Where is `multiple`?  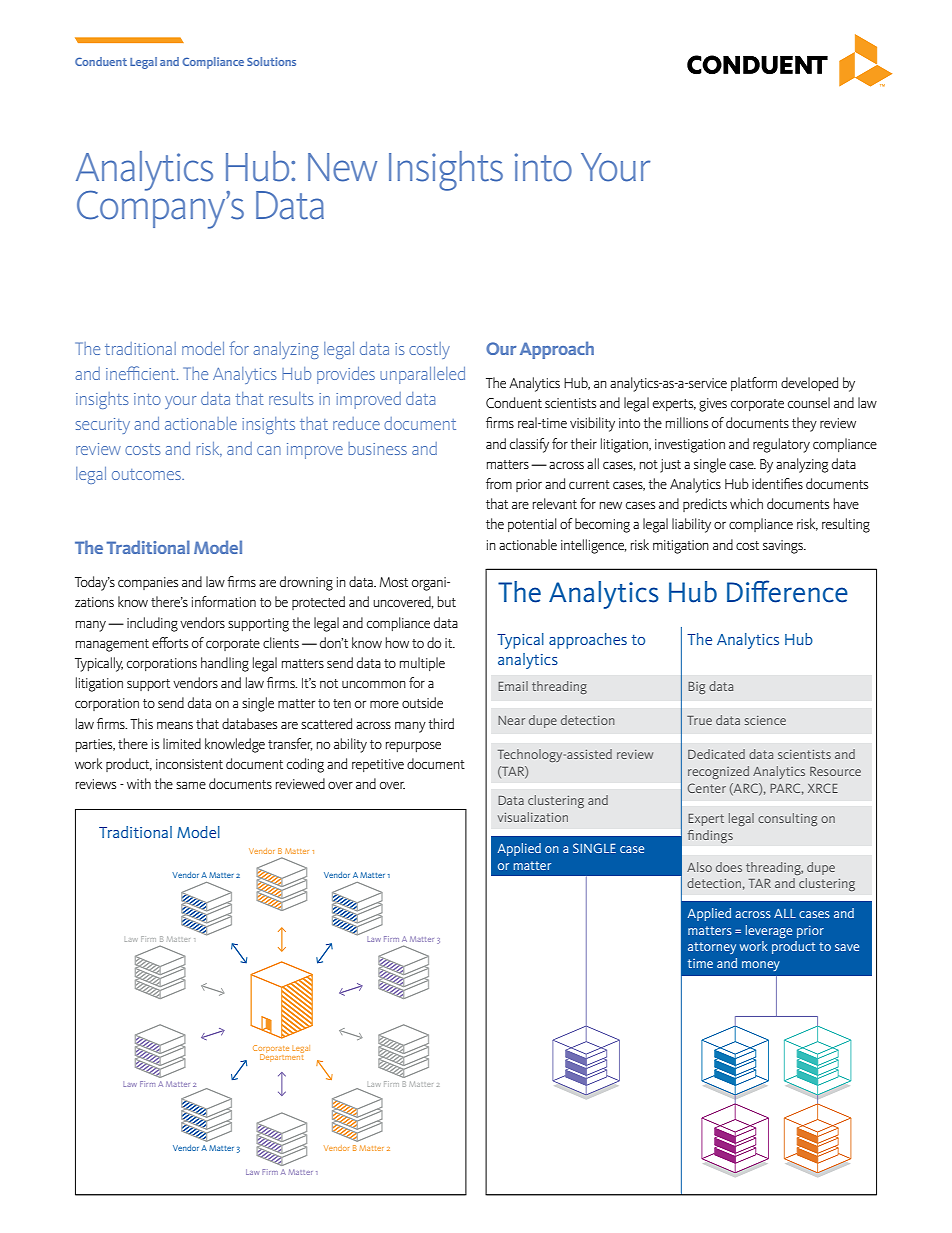
multiple is located at coordinates (422, 664).
